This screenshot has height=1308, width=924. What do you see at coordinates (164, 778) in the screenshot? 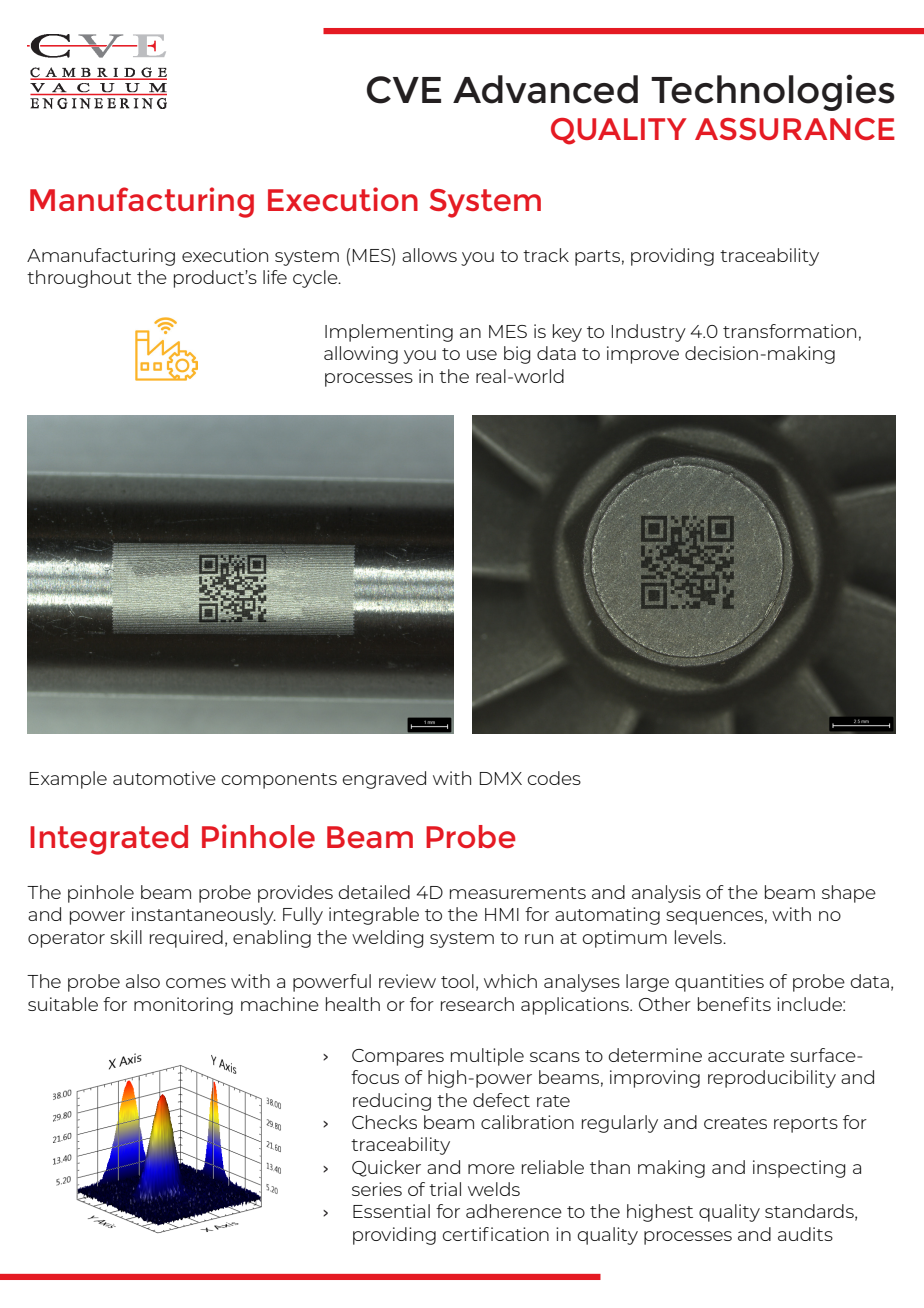
I see `automotive` at bounding box center [164, 778].
